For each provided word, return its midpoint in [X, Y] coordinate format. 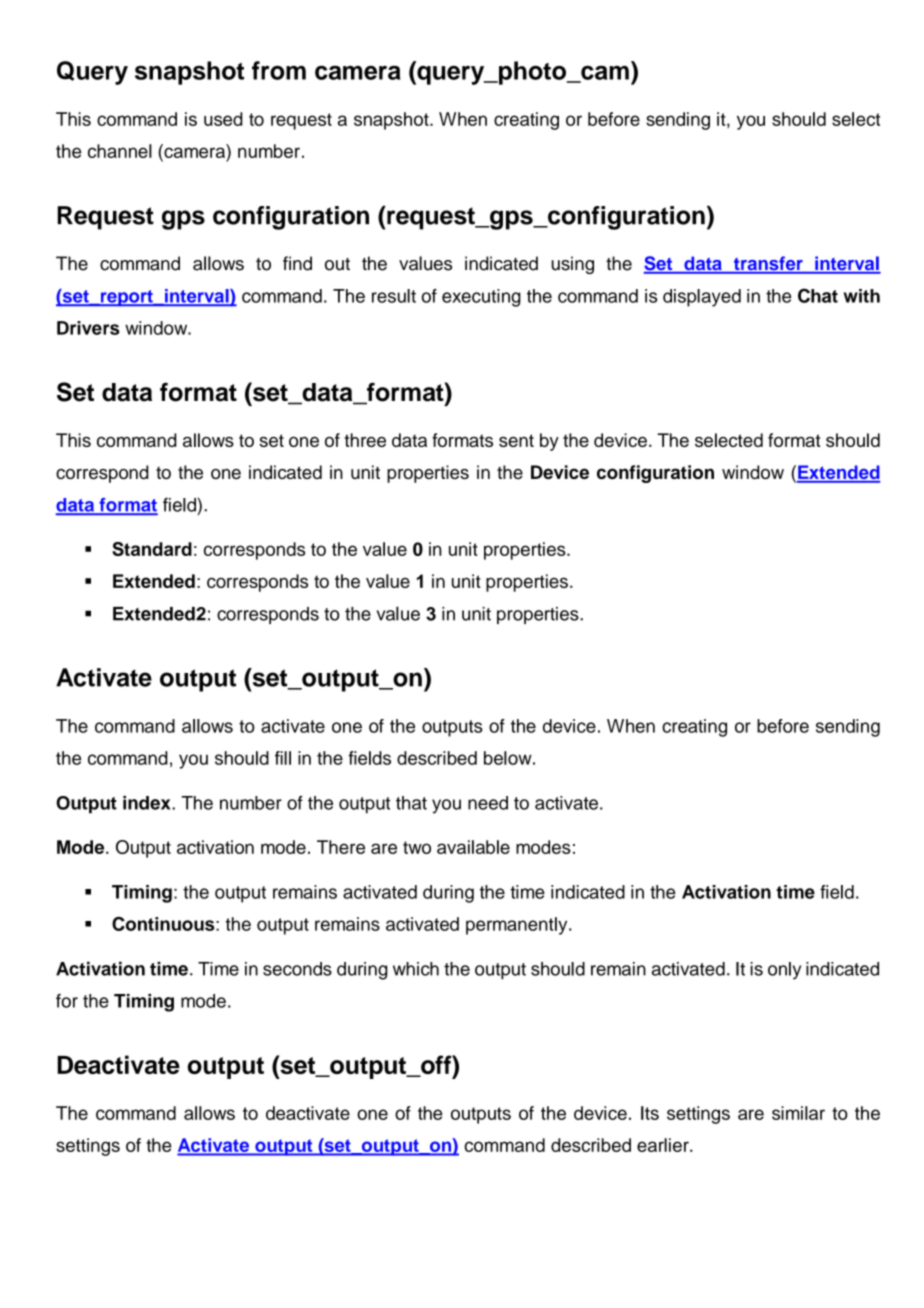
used [223, 119]
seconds [297, 969]
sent [516, 440]
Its [650, 1113]
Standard [152, 549]
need [488, 803]
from [279, 70]
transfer [768, 264]
